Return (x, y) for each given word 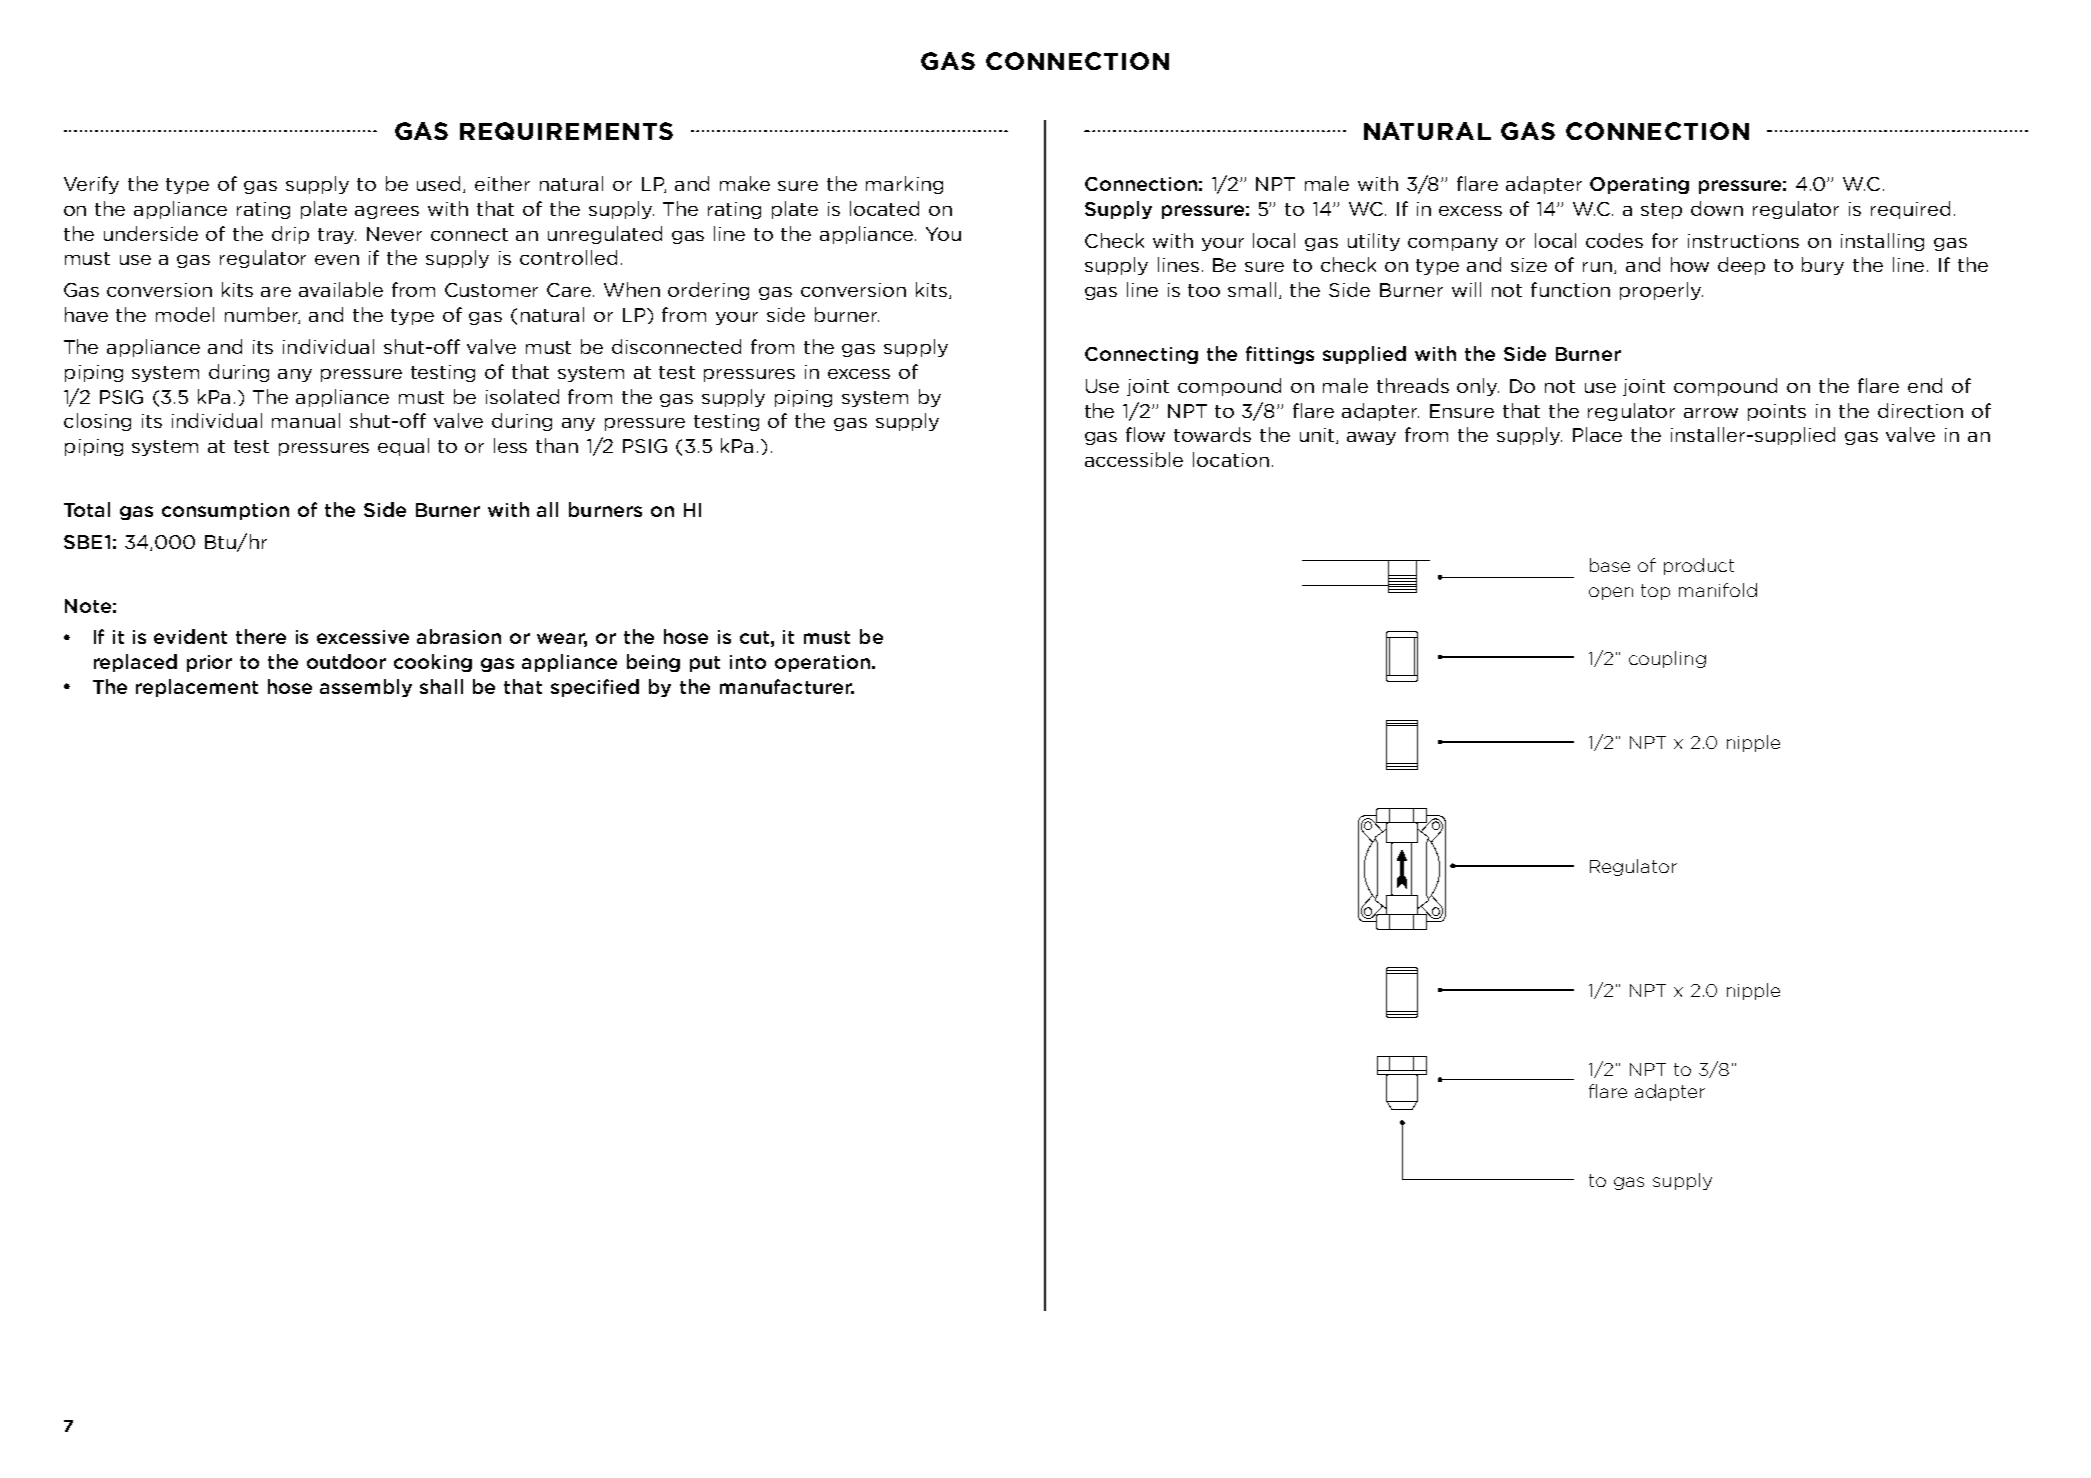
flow (1145, 434)
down (1717, 208)
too (1204, 290)
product (1699, 566)
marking (904, 185)
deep (1741, 266)
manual (306, 420)
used (440, 184)
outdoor (346, 661)
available (341, 289)
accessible (1134, 459)
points (1777, 412)
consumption (225, 511)
